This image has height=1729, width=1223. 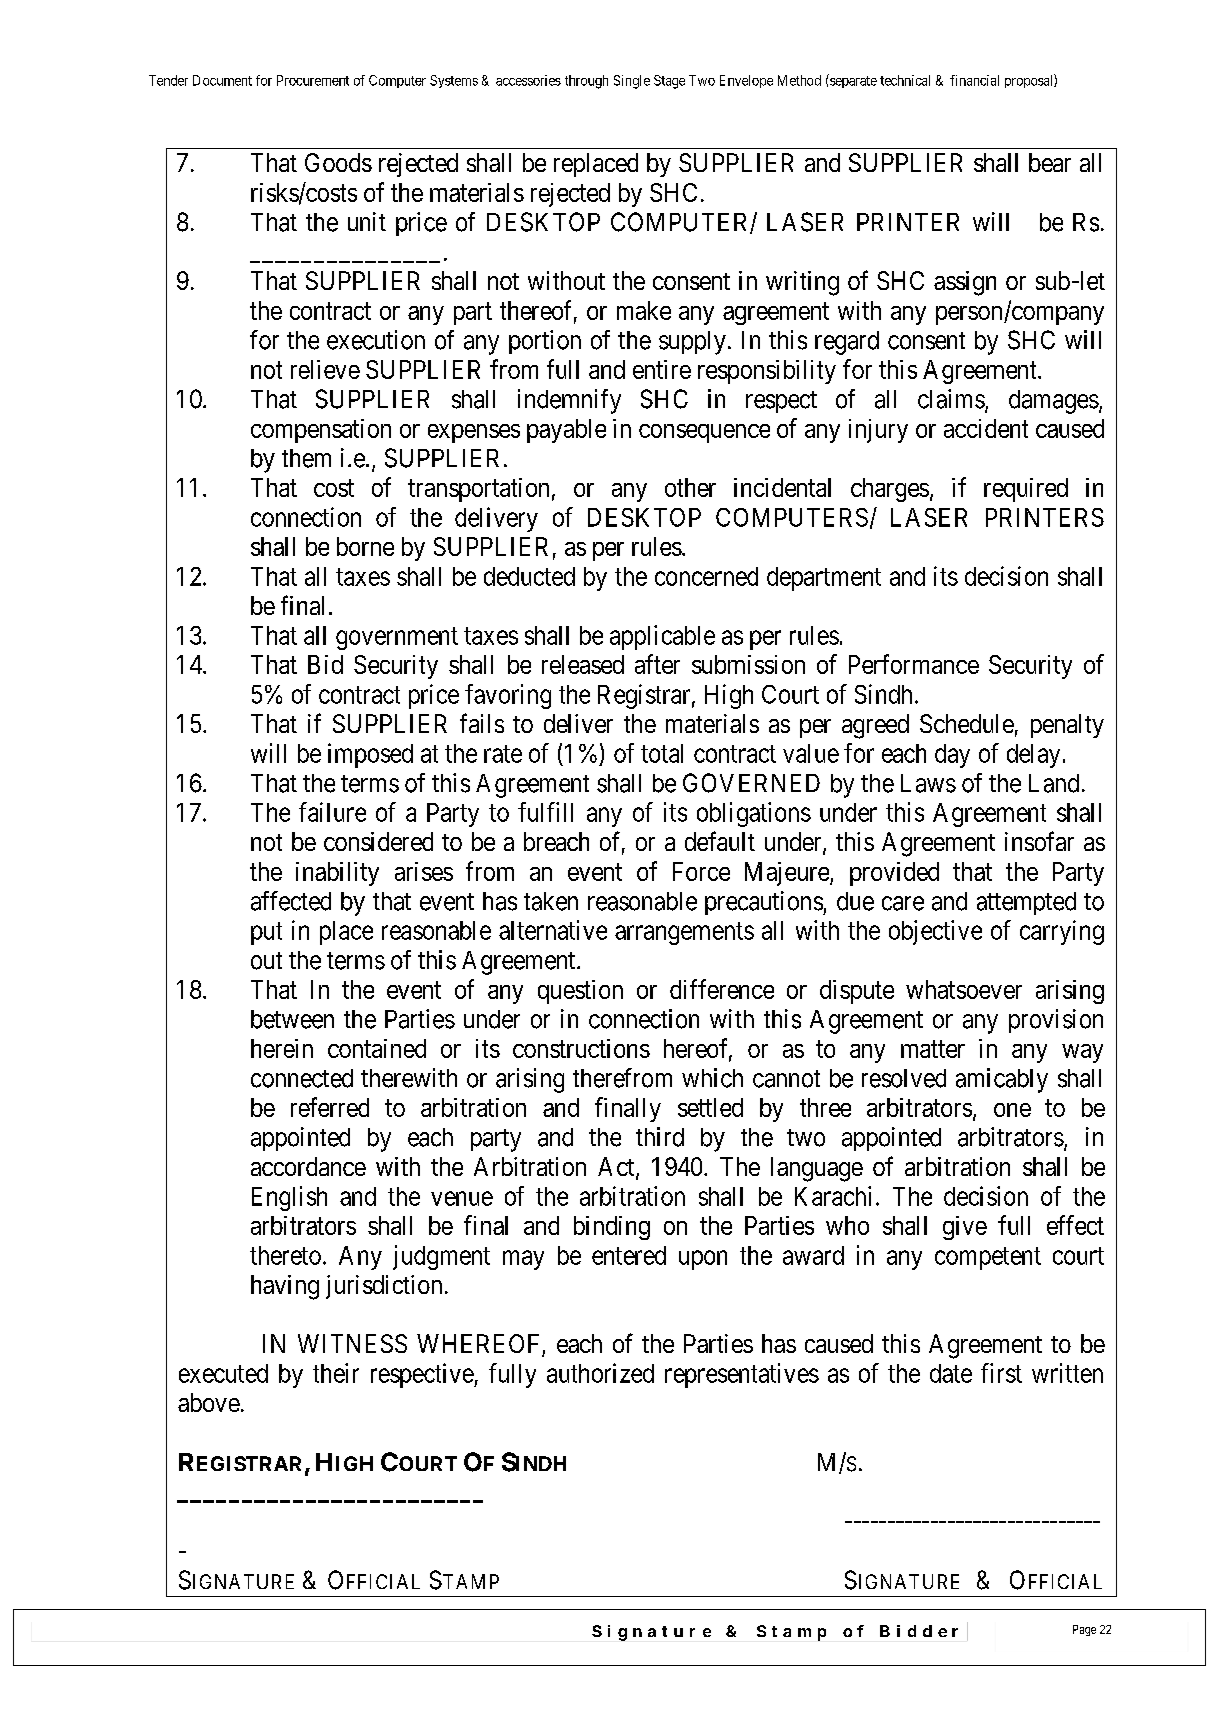 I want to click on financial, so click(x=974, y=80).
